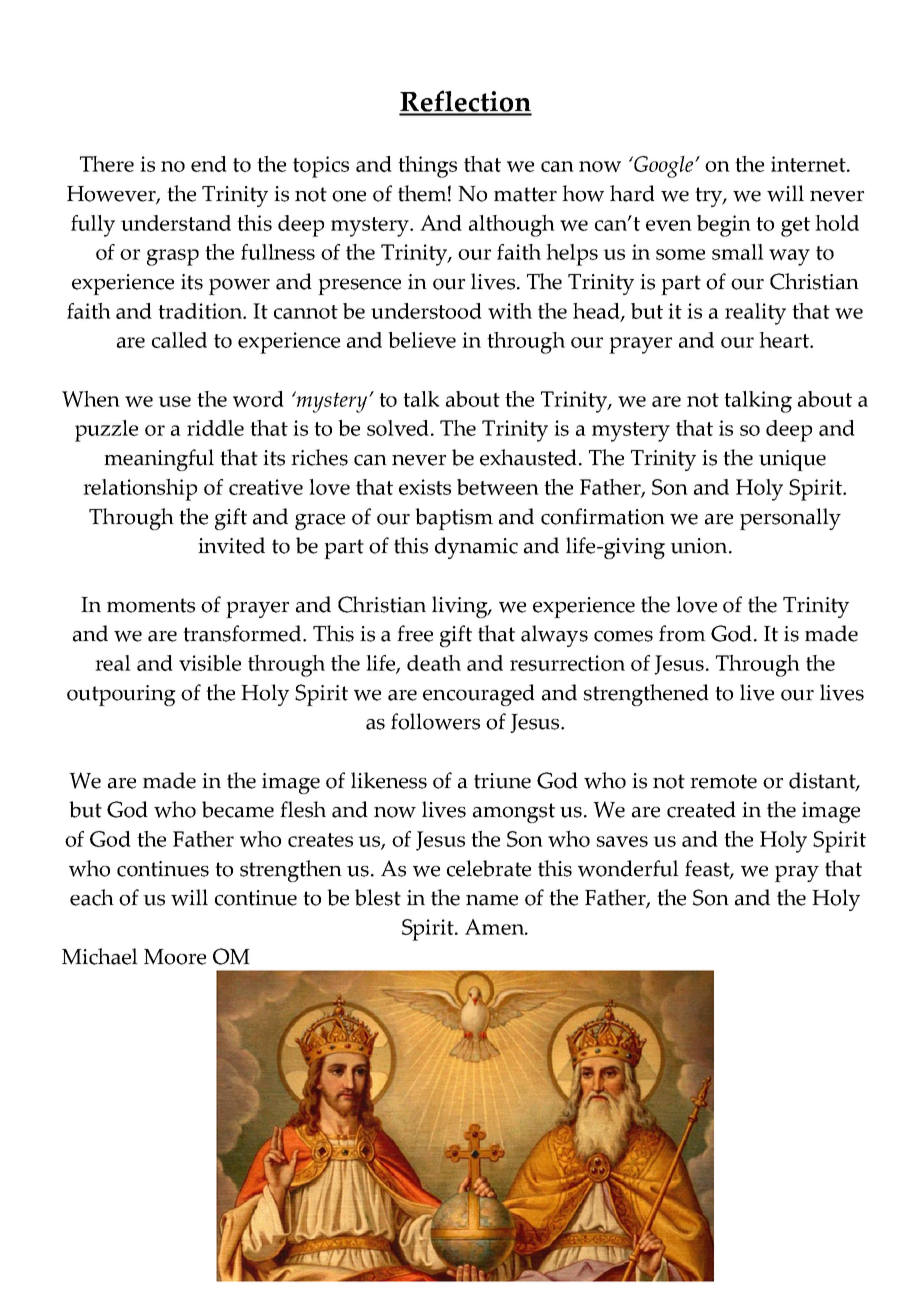 This page has height=1308, width=924. What do you see at coordinates (809, 164) in the page?
I see `internet` at bounding box center [809, 164].
